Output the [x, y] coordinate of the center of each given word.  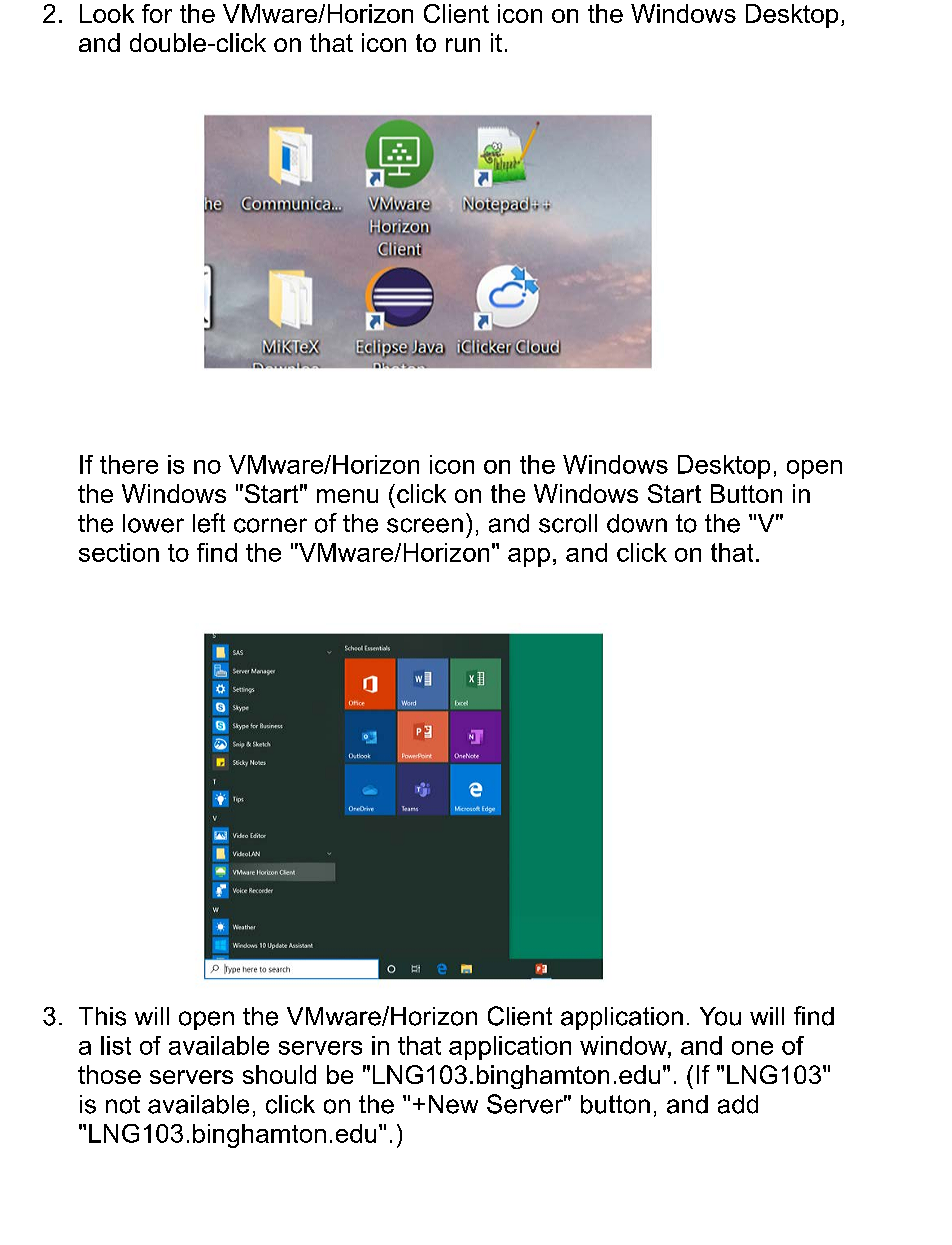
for [157, 13]
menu [347, 496]
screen [425, 525]
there [129, 464]
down [637, 523]
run [463, 45]
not [123, 1105]
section [119, 552]
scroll [568, 523]
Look [107, 13]
